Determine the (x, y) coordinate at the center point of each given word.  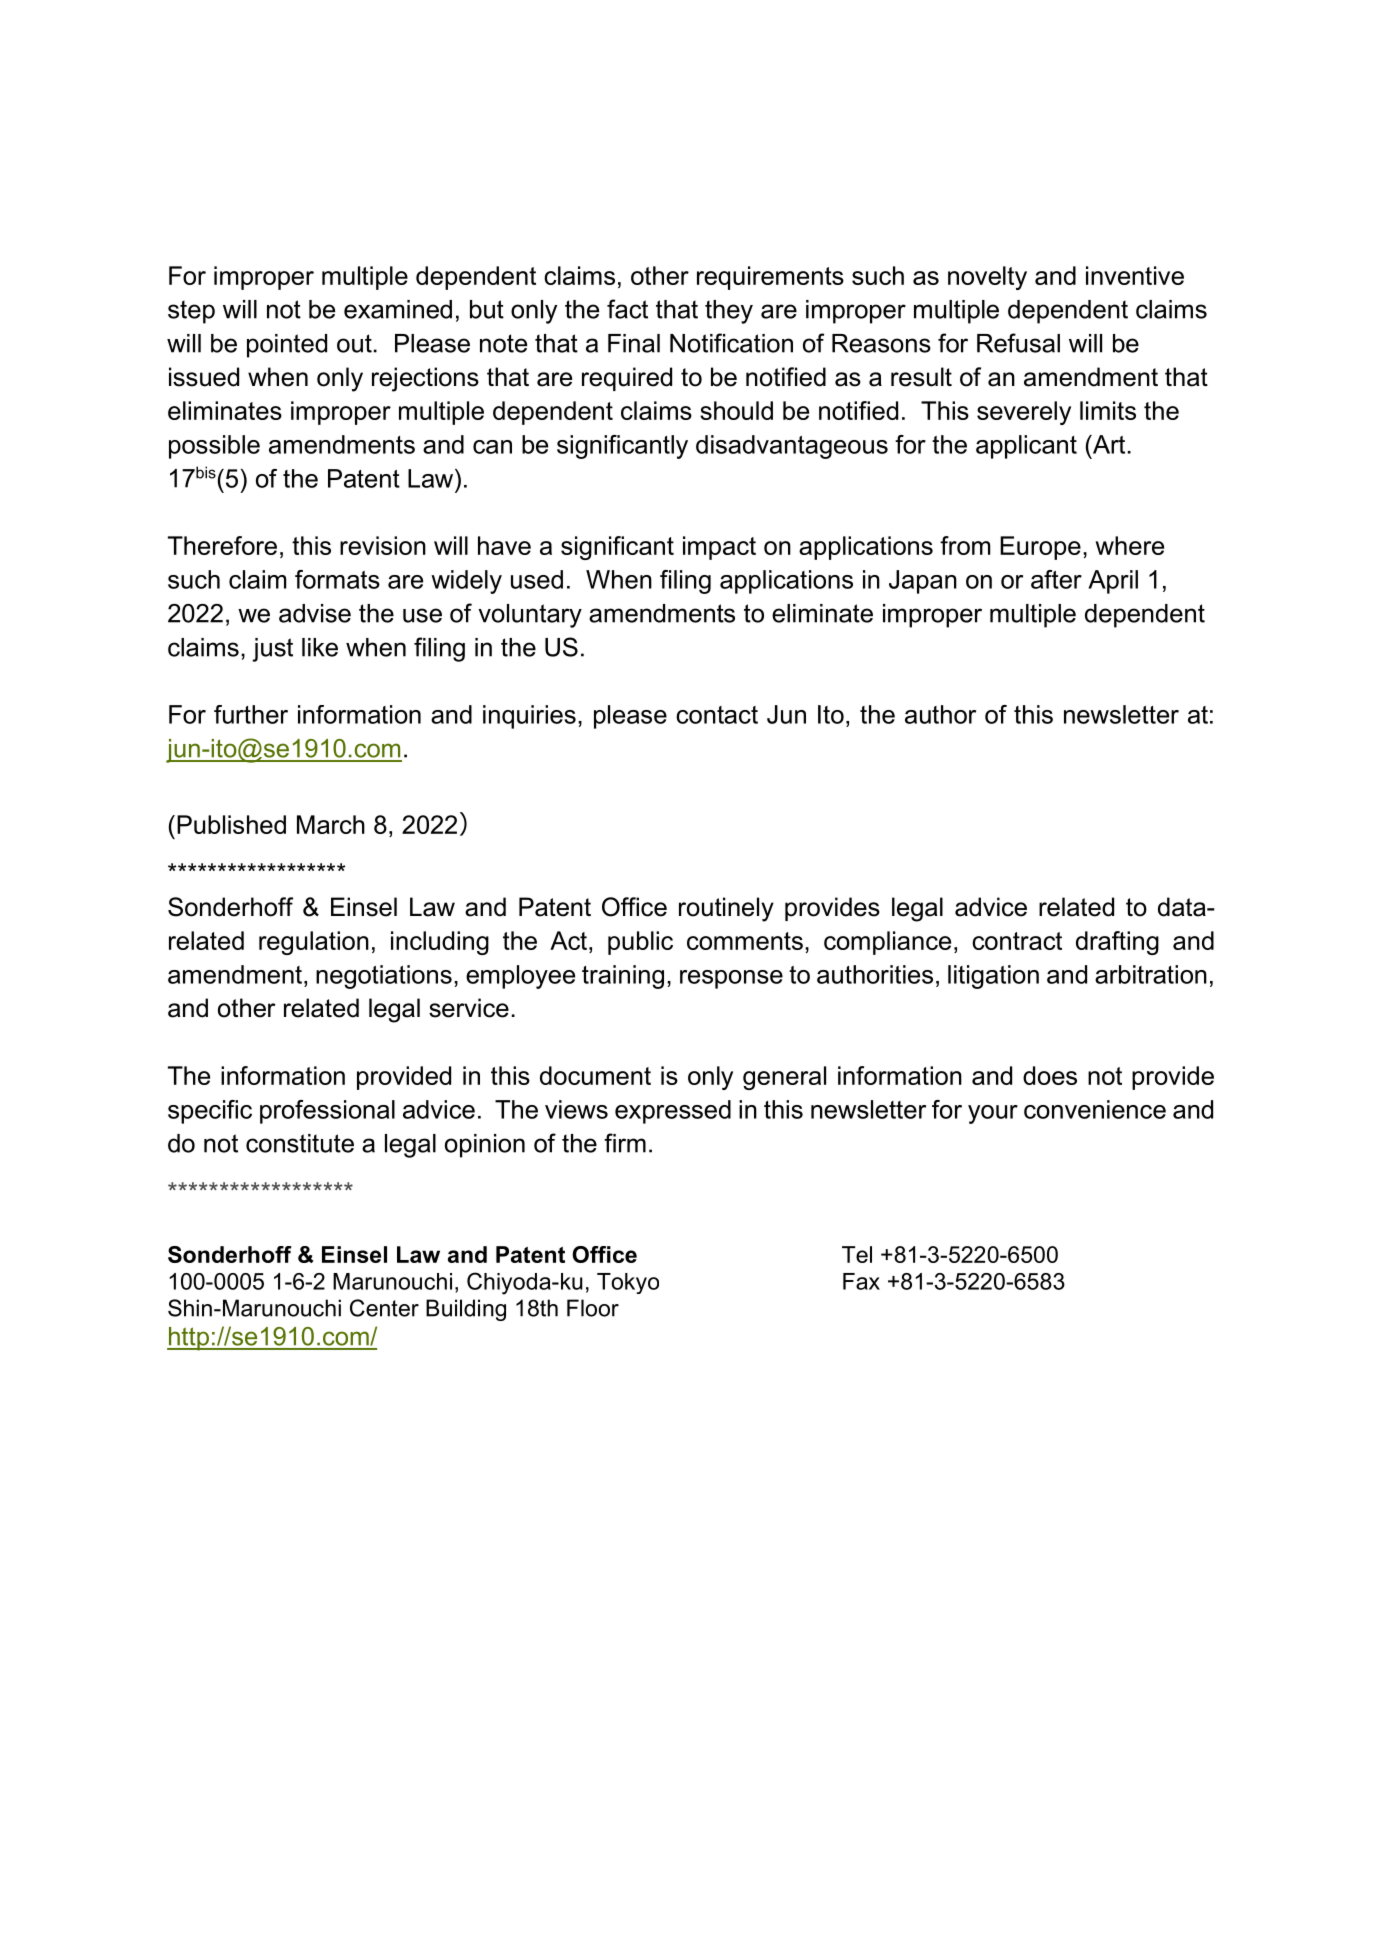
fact (627, 309)
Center (384, 1308)
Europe (1040, 548)
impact (719, 548)
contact (717, 715)
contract (1017, 941)
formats (337, 579)
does (1050, 1075)
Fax (861, 1281)
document (595, 1075)
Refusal (1018, 343)
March (331, 824)
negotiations (384, 977)
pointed (287, 346)
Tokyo (628, 1283)
